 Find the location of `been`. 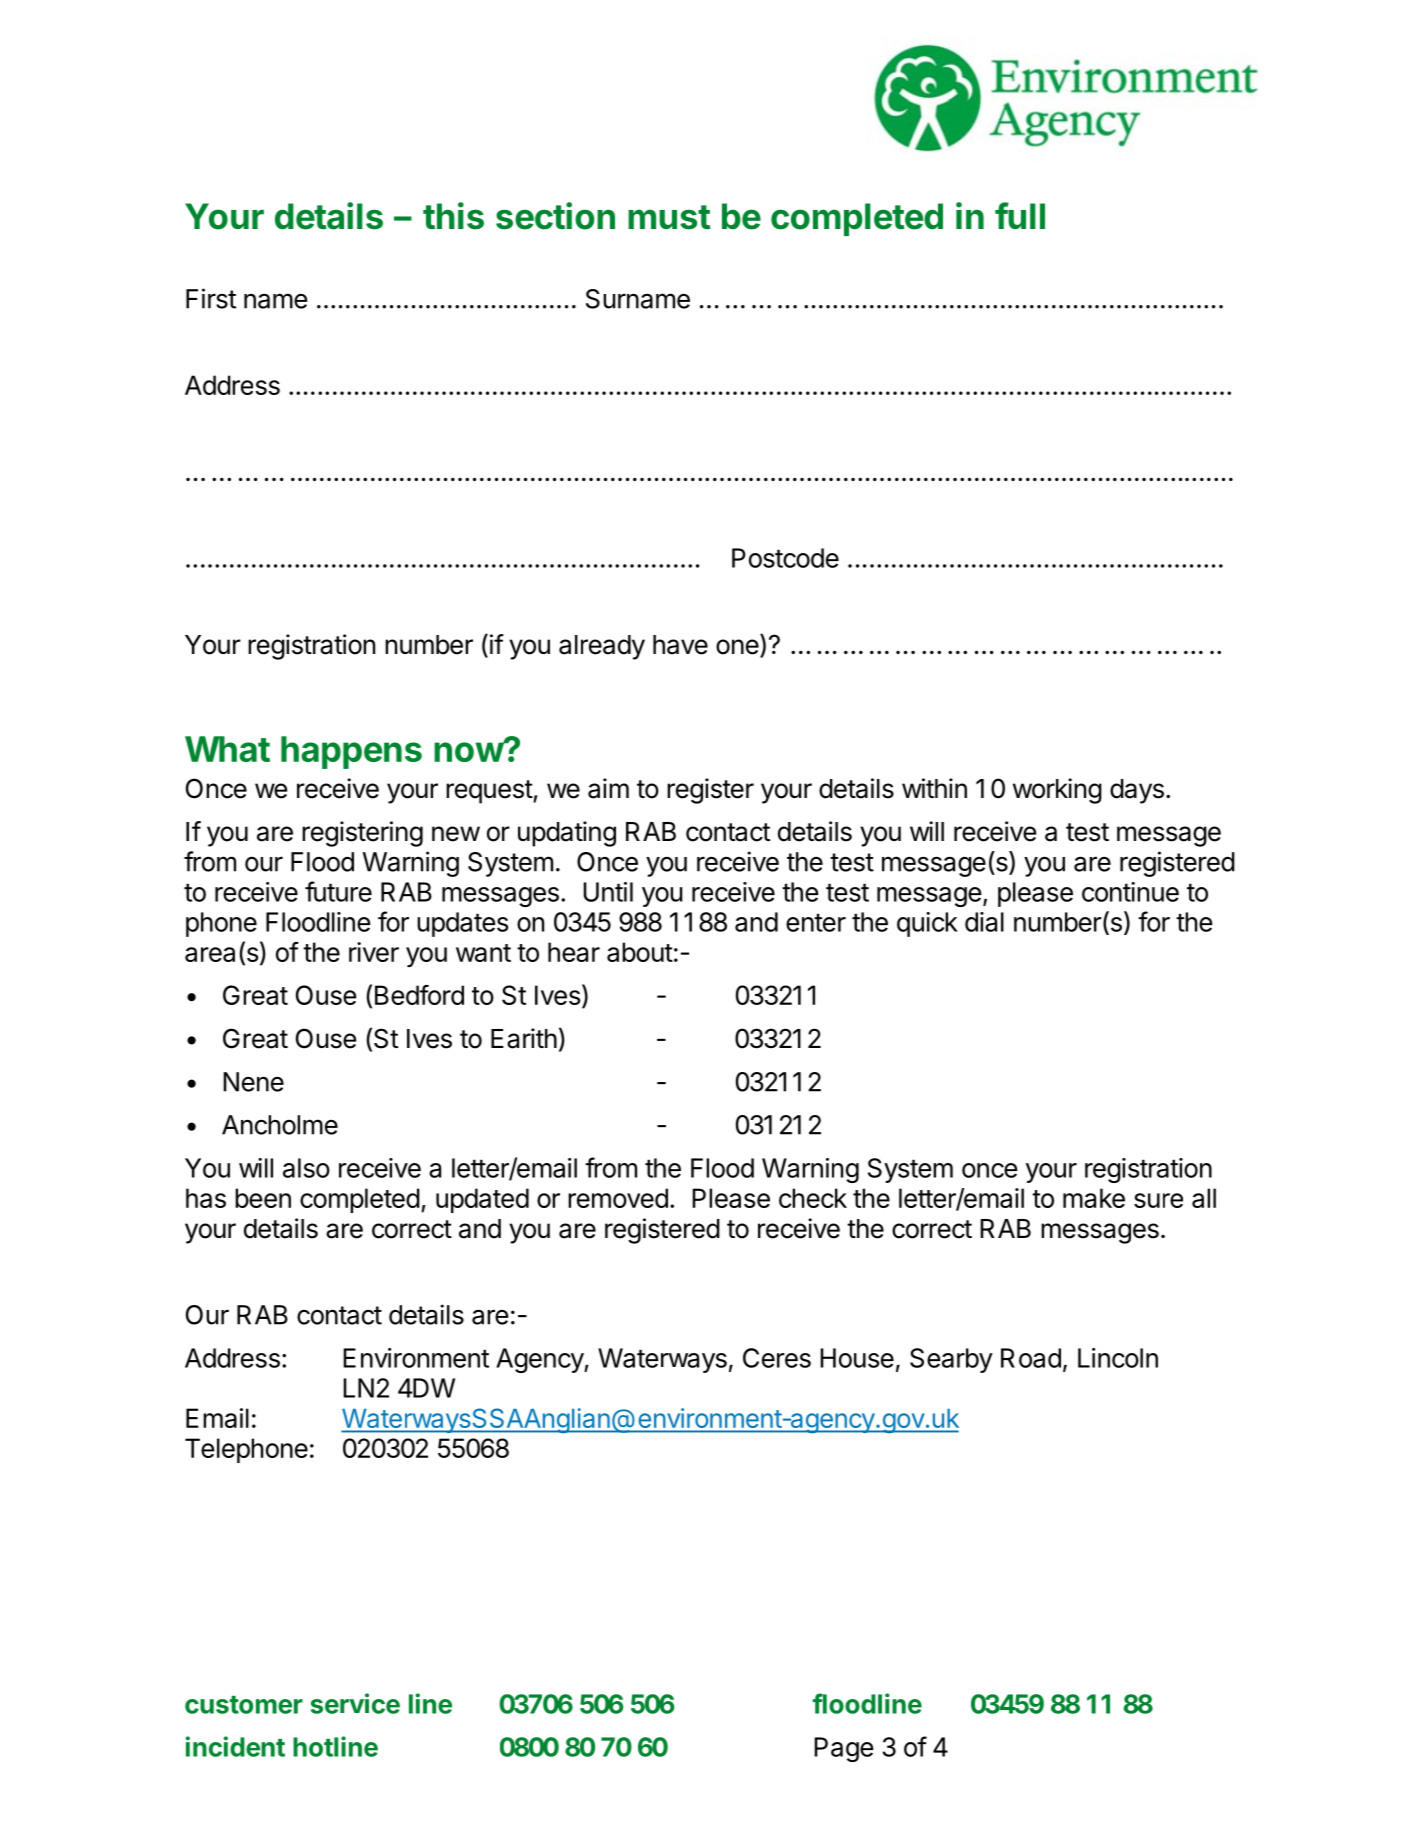

been is located at coordinates (263, 1198).
